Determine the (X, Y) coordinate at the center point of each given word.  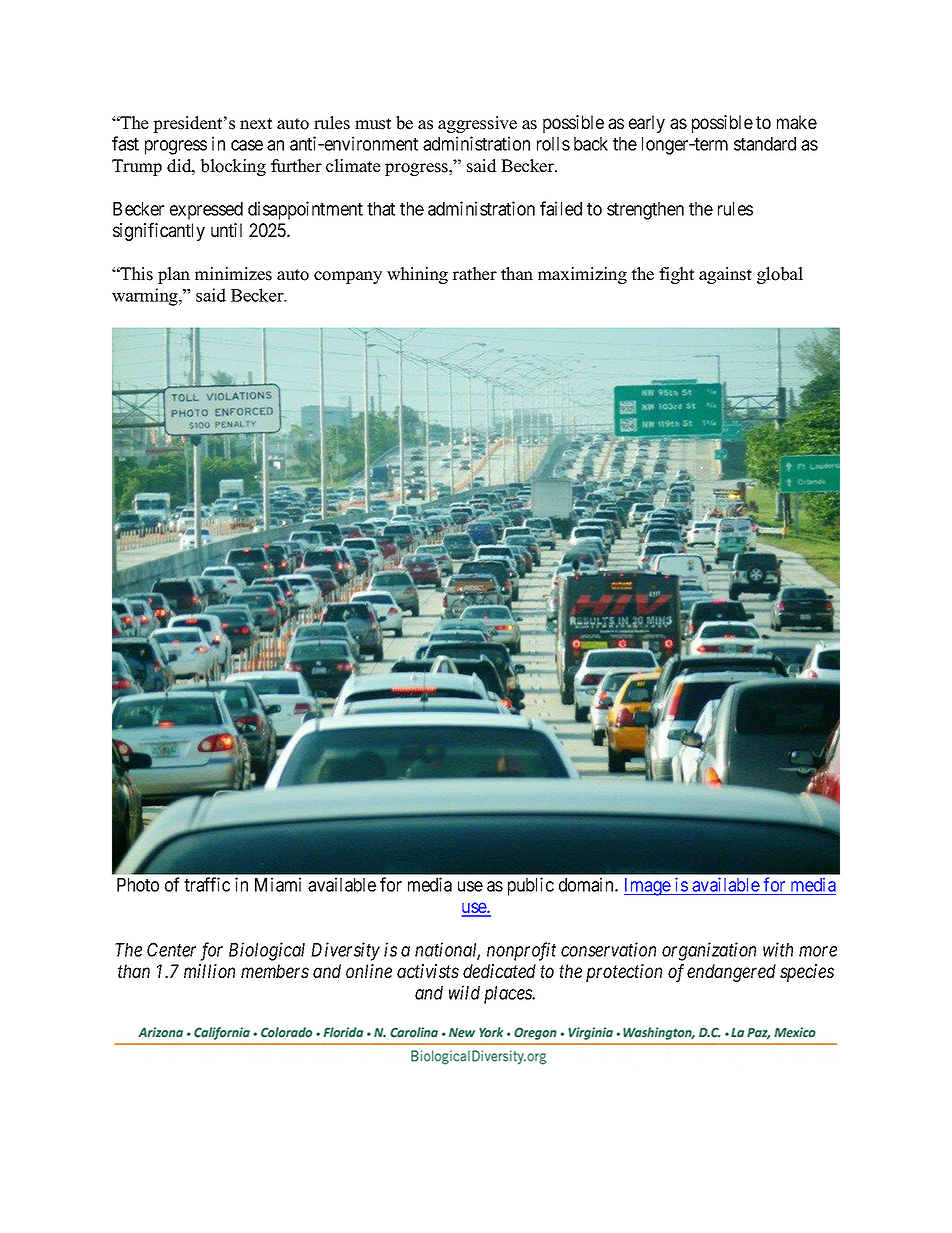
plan (174, 275)
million (209, 971)
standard (765, 144)
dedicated (499, 971)
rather (474, 274)
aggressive (477, 124)
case (247, 145)
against (725, 275)
